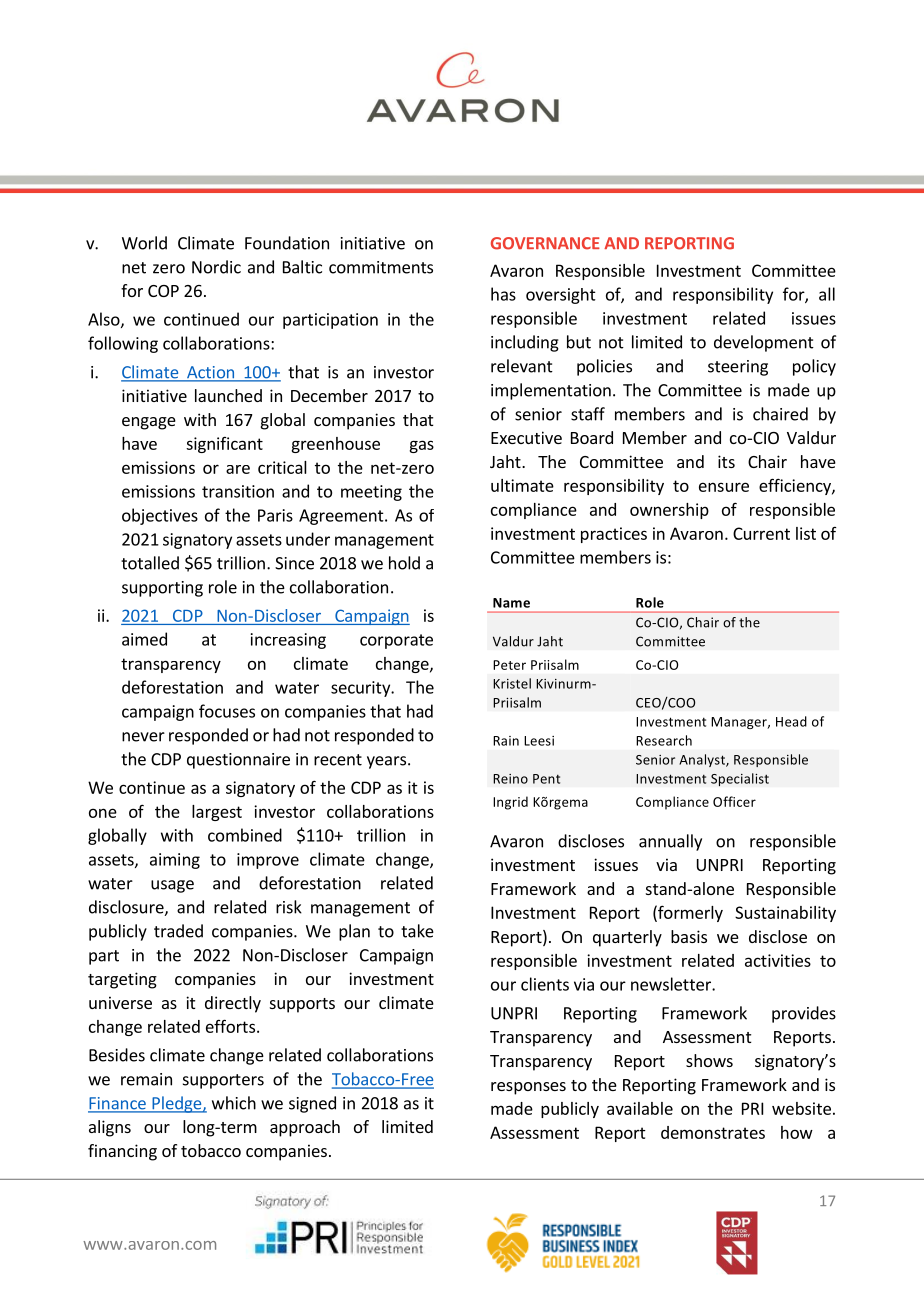 Image resolution: width=924 pixels, height=1308 pixels. I want to click on traded, so click(178, 931).
